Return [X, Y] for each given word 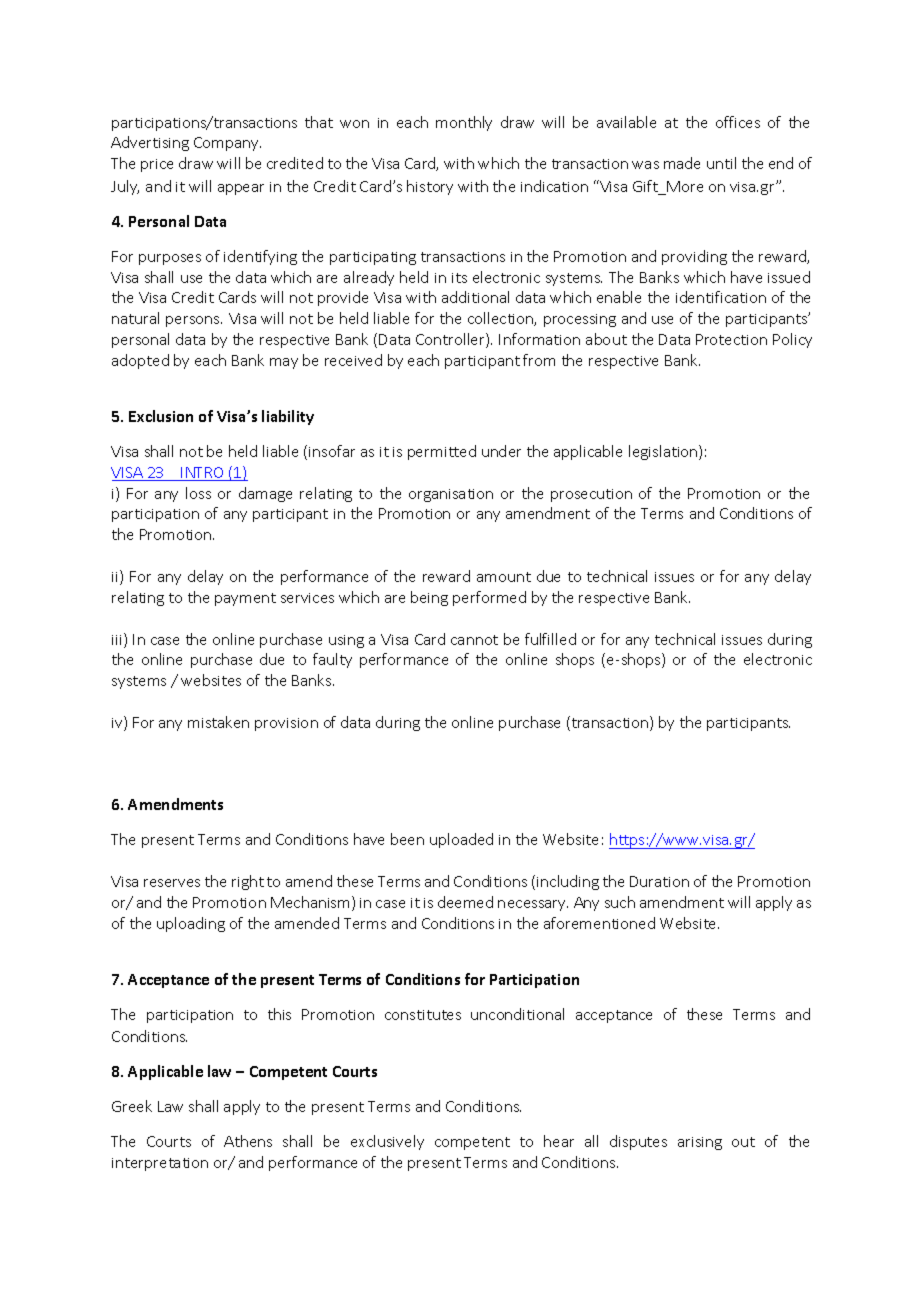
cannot [474, 640]
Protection [731, 339]
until [721, 163]
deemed [465, 902]
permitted [442, 452]
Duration [659, 881]
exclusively [387, 1142]
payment [245, 599]
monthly [464, 123]
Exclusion [161, 416]
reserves [172, 883]
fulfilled [550, 639]
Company [227, 144]
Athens [248, 1141]
